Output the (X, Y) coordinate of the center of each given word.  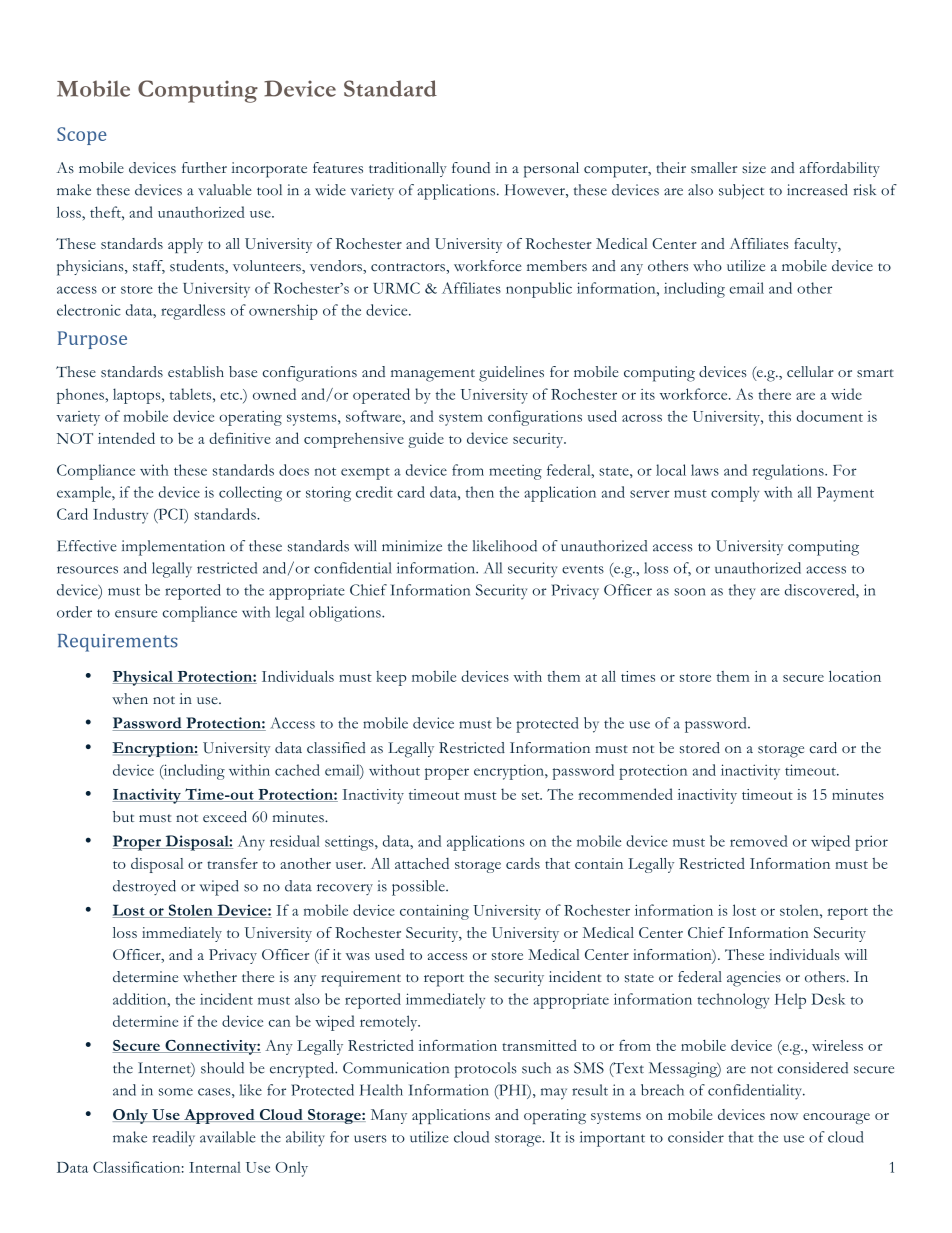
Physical (144, 678)
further (204, 167)
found (471, 167)
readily (174, 1139)
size (754, 168)
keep (391, 678)
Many (389, 1116)
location (855, 676)
